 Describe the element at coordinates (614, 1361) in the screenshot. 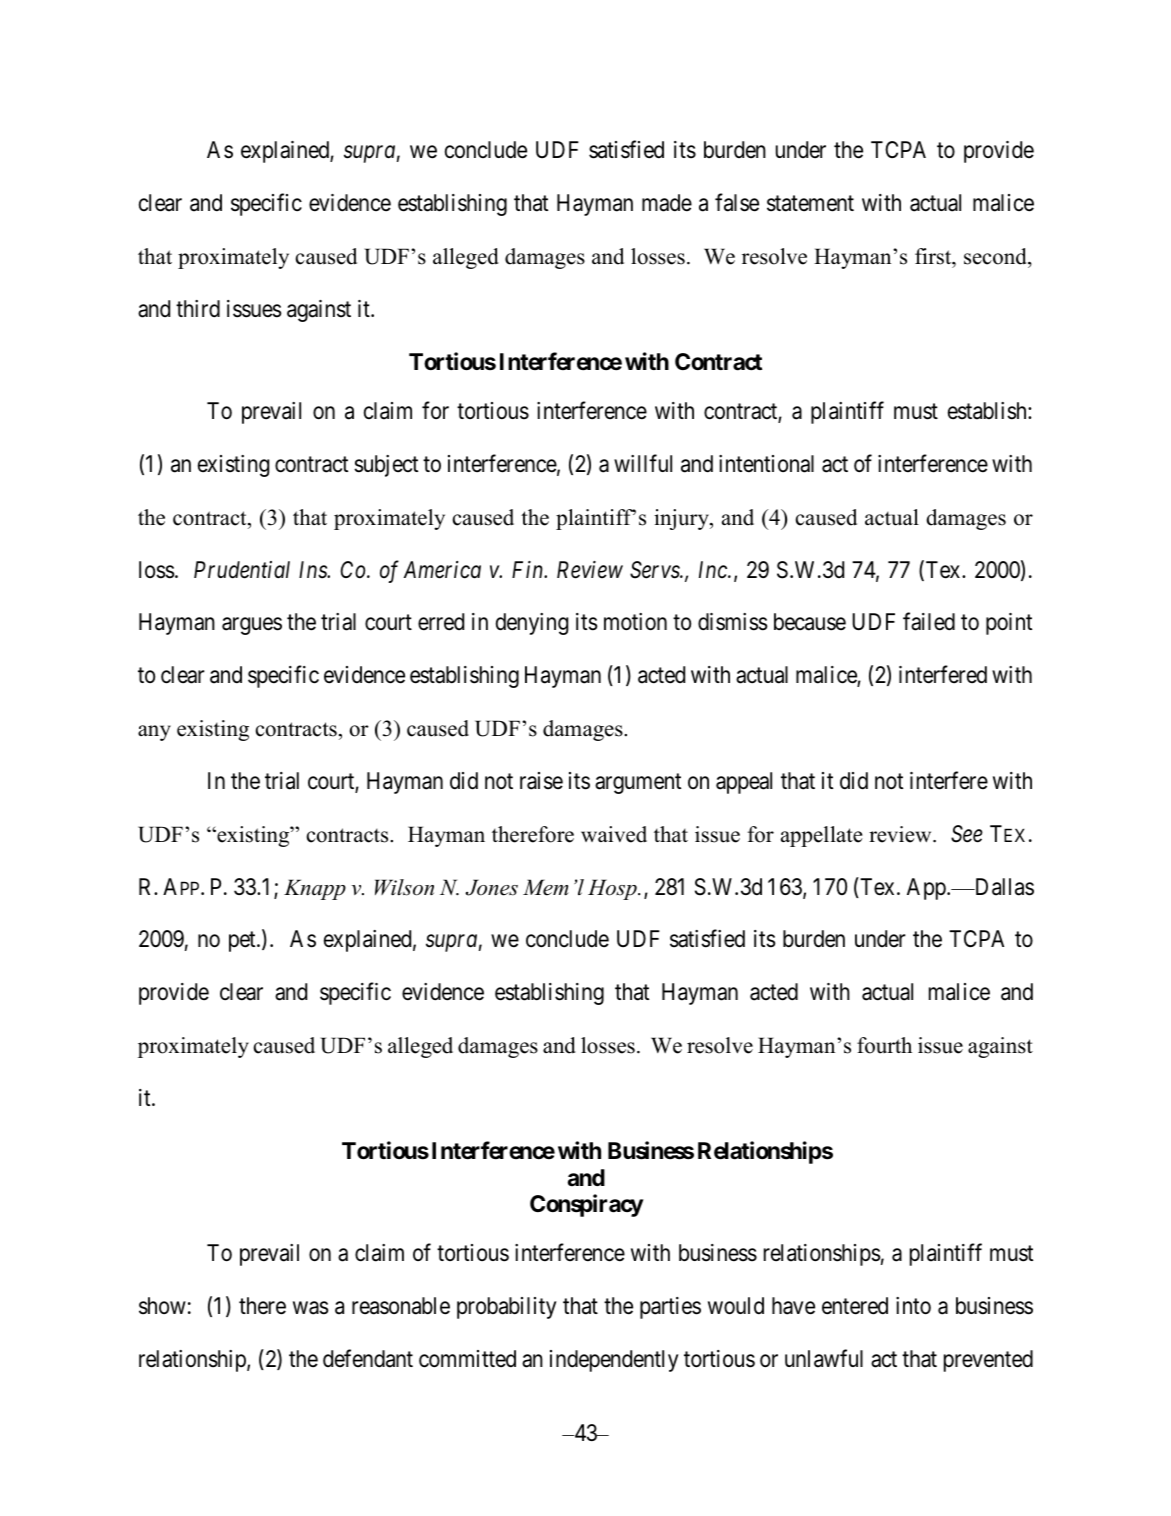

I see `independently` at that location.
